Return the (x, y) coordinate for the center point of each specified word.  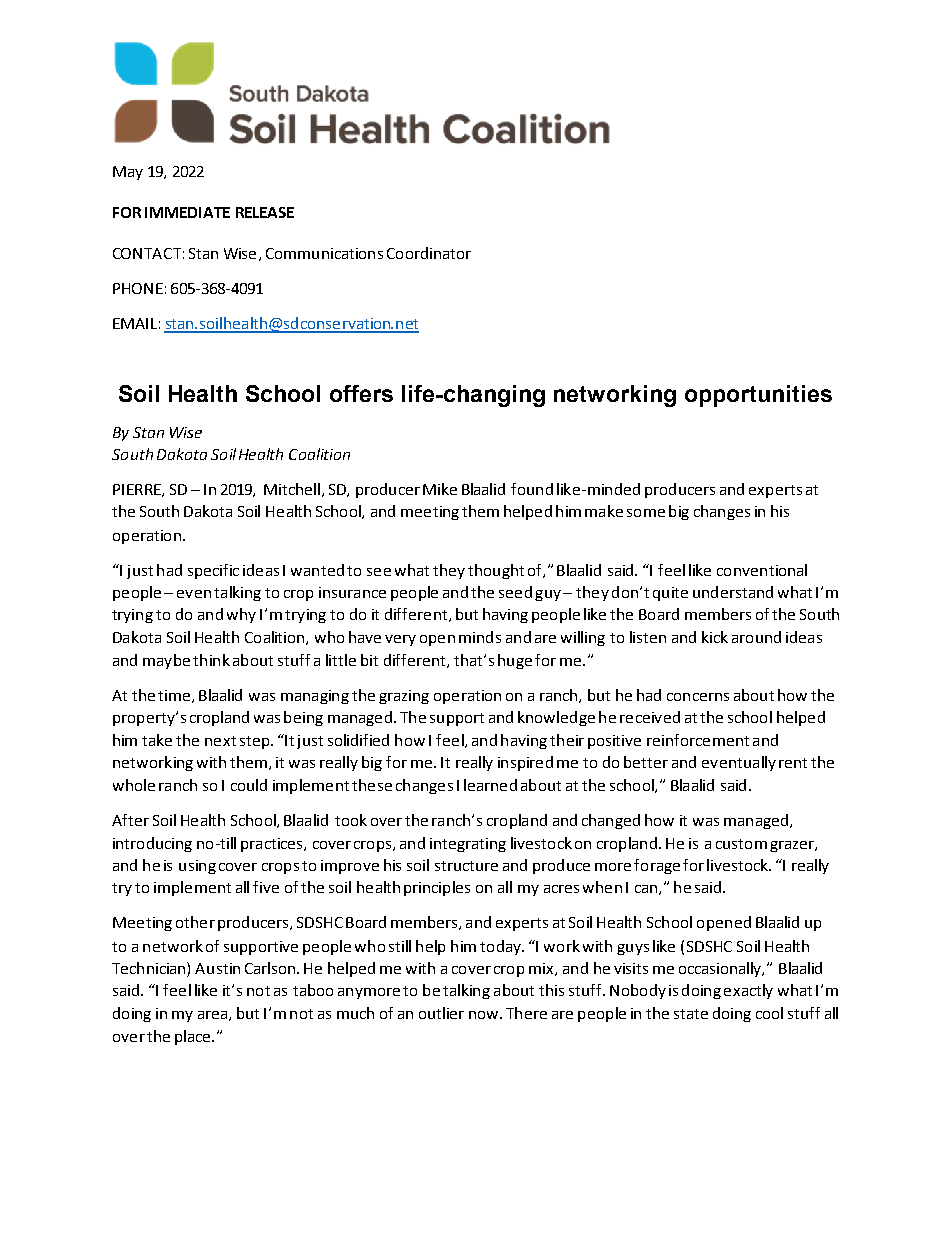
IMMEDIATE (187, 212)
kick (715, 637)
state (691, 1014)
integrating (468, 845)
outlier (441, 1013)
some (646, 513)
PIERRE (138, 490)
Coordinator (429, 253)
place (192, 1037)
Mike (440, 489)
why (241, 615)
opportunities (758, 396)
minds (480, 637)
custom (741, 844)
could (249, 785)
